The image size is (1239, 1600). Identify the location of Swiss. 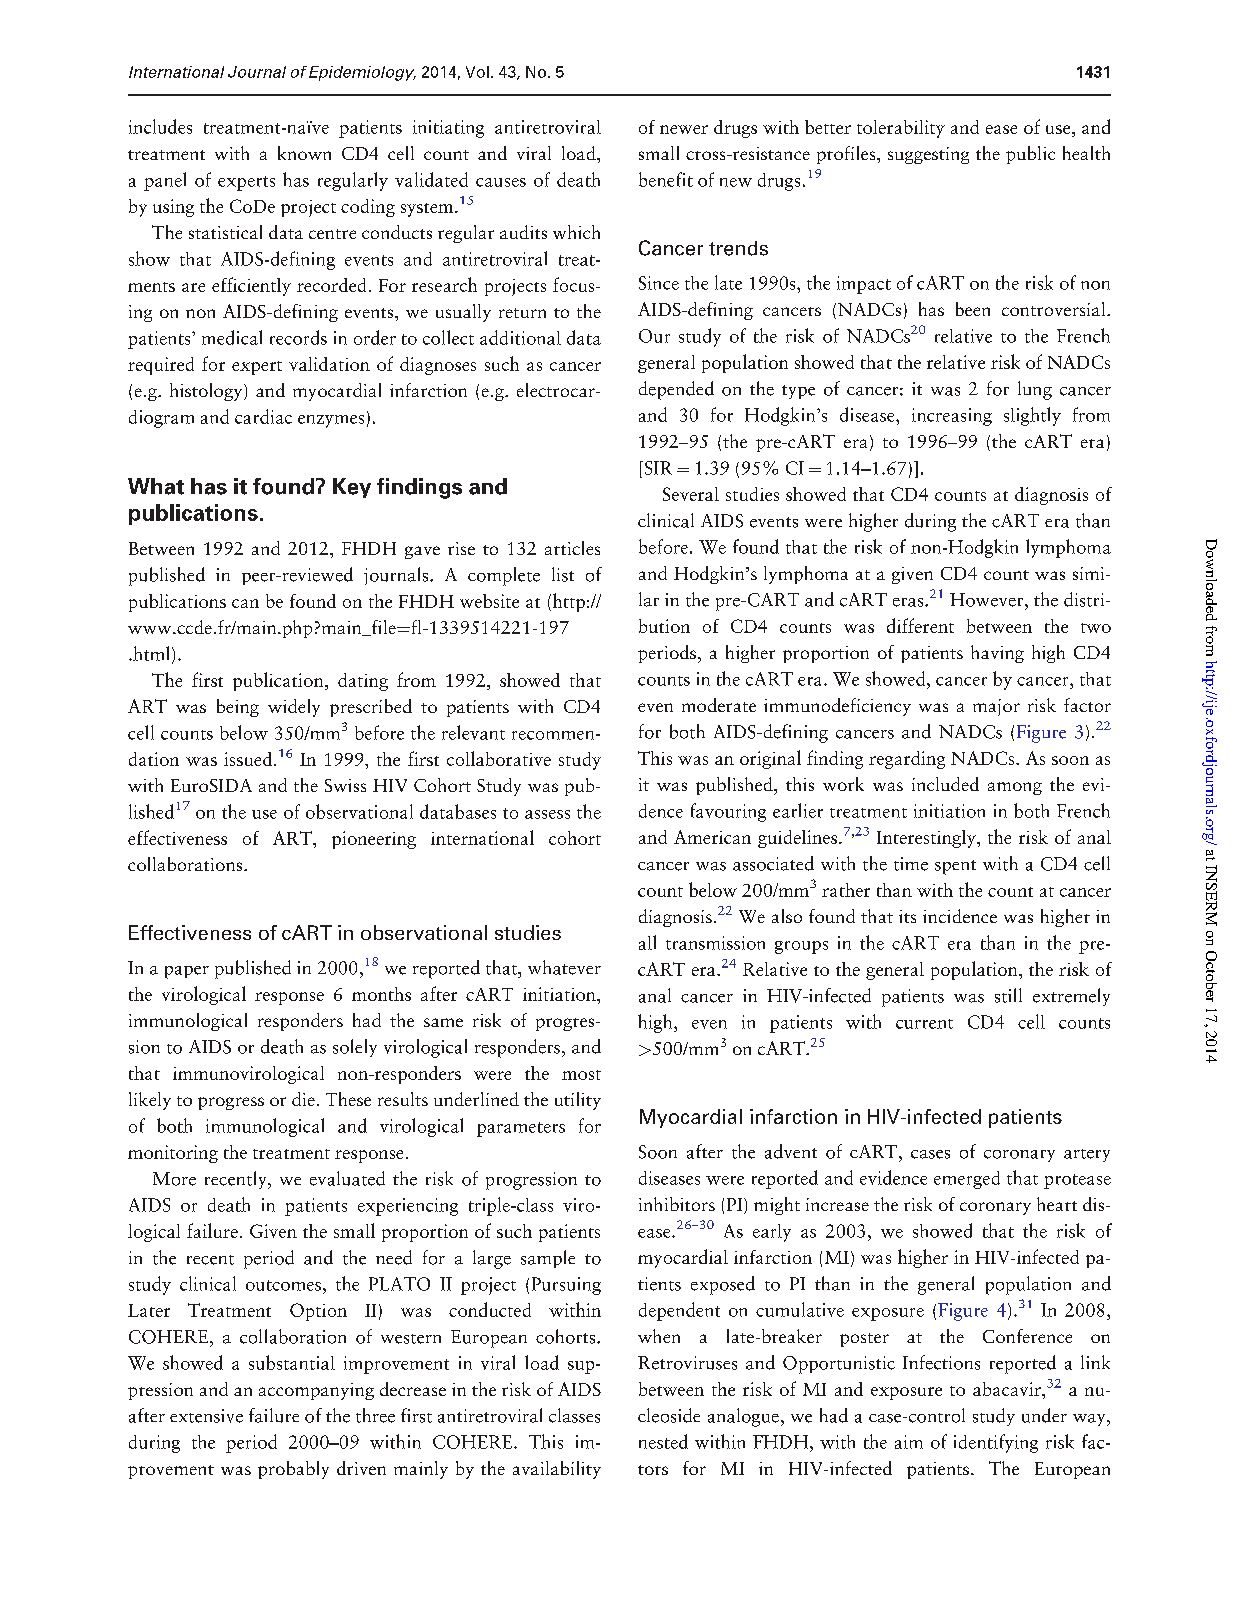
(345, 785).
